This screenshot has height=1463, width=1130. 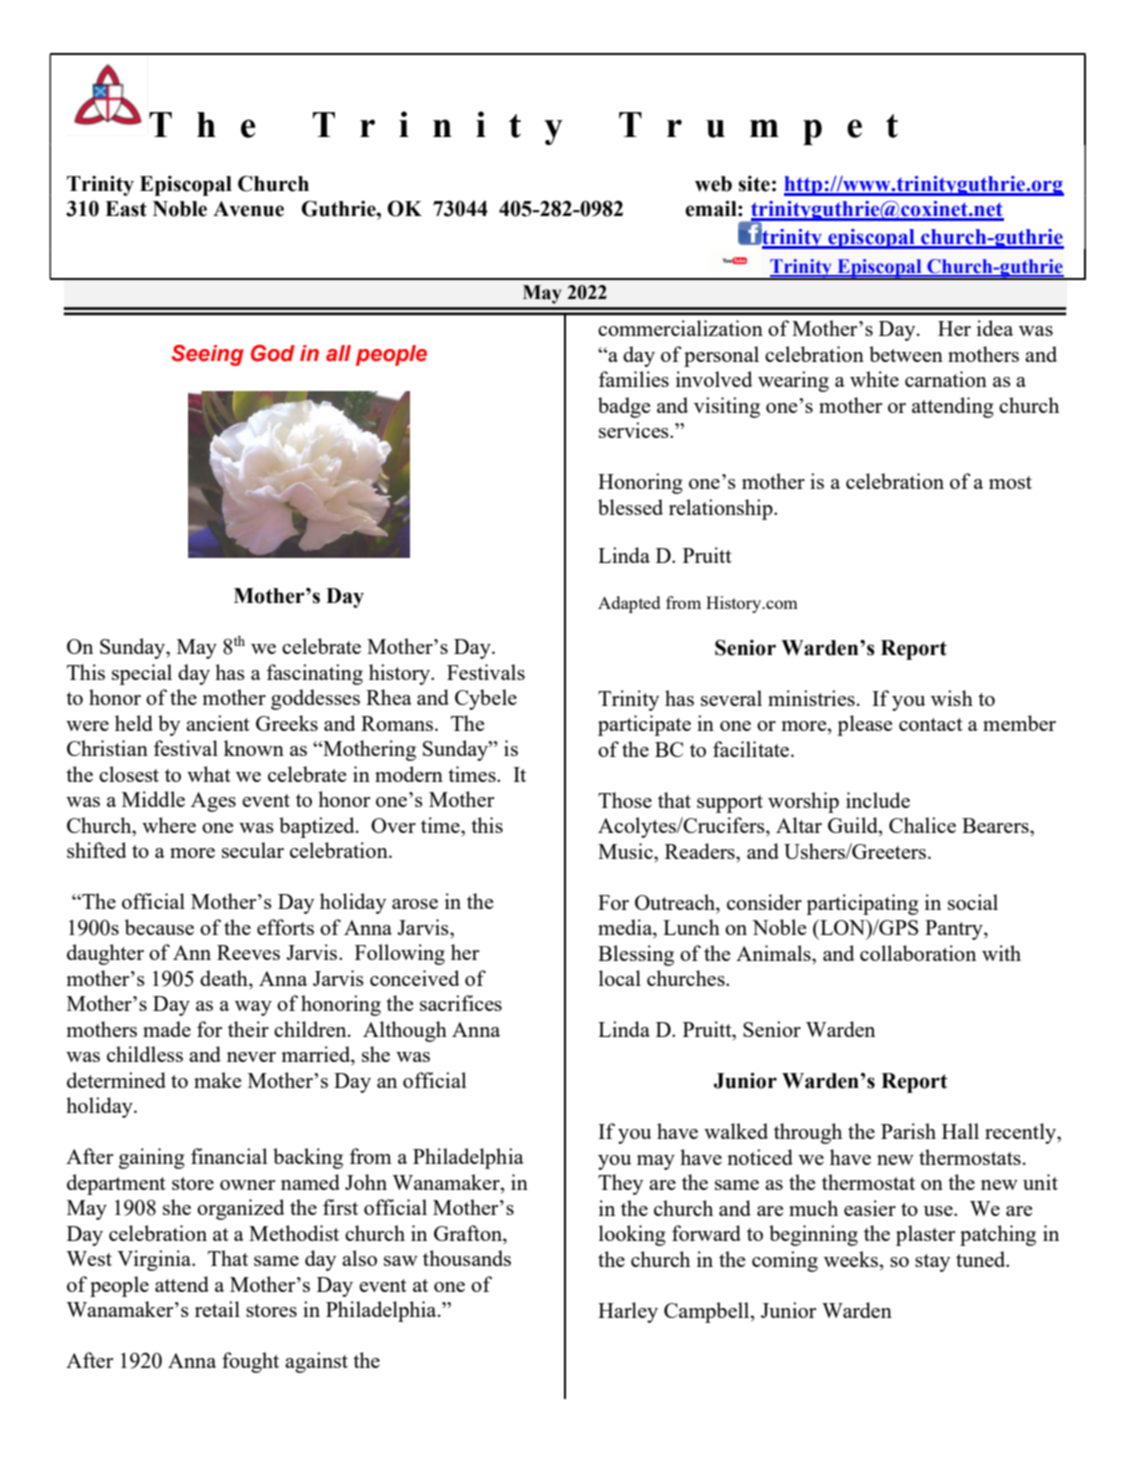 I want to click on retail, so click(x=217, y=1309).
